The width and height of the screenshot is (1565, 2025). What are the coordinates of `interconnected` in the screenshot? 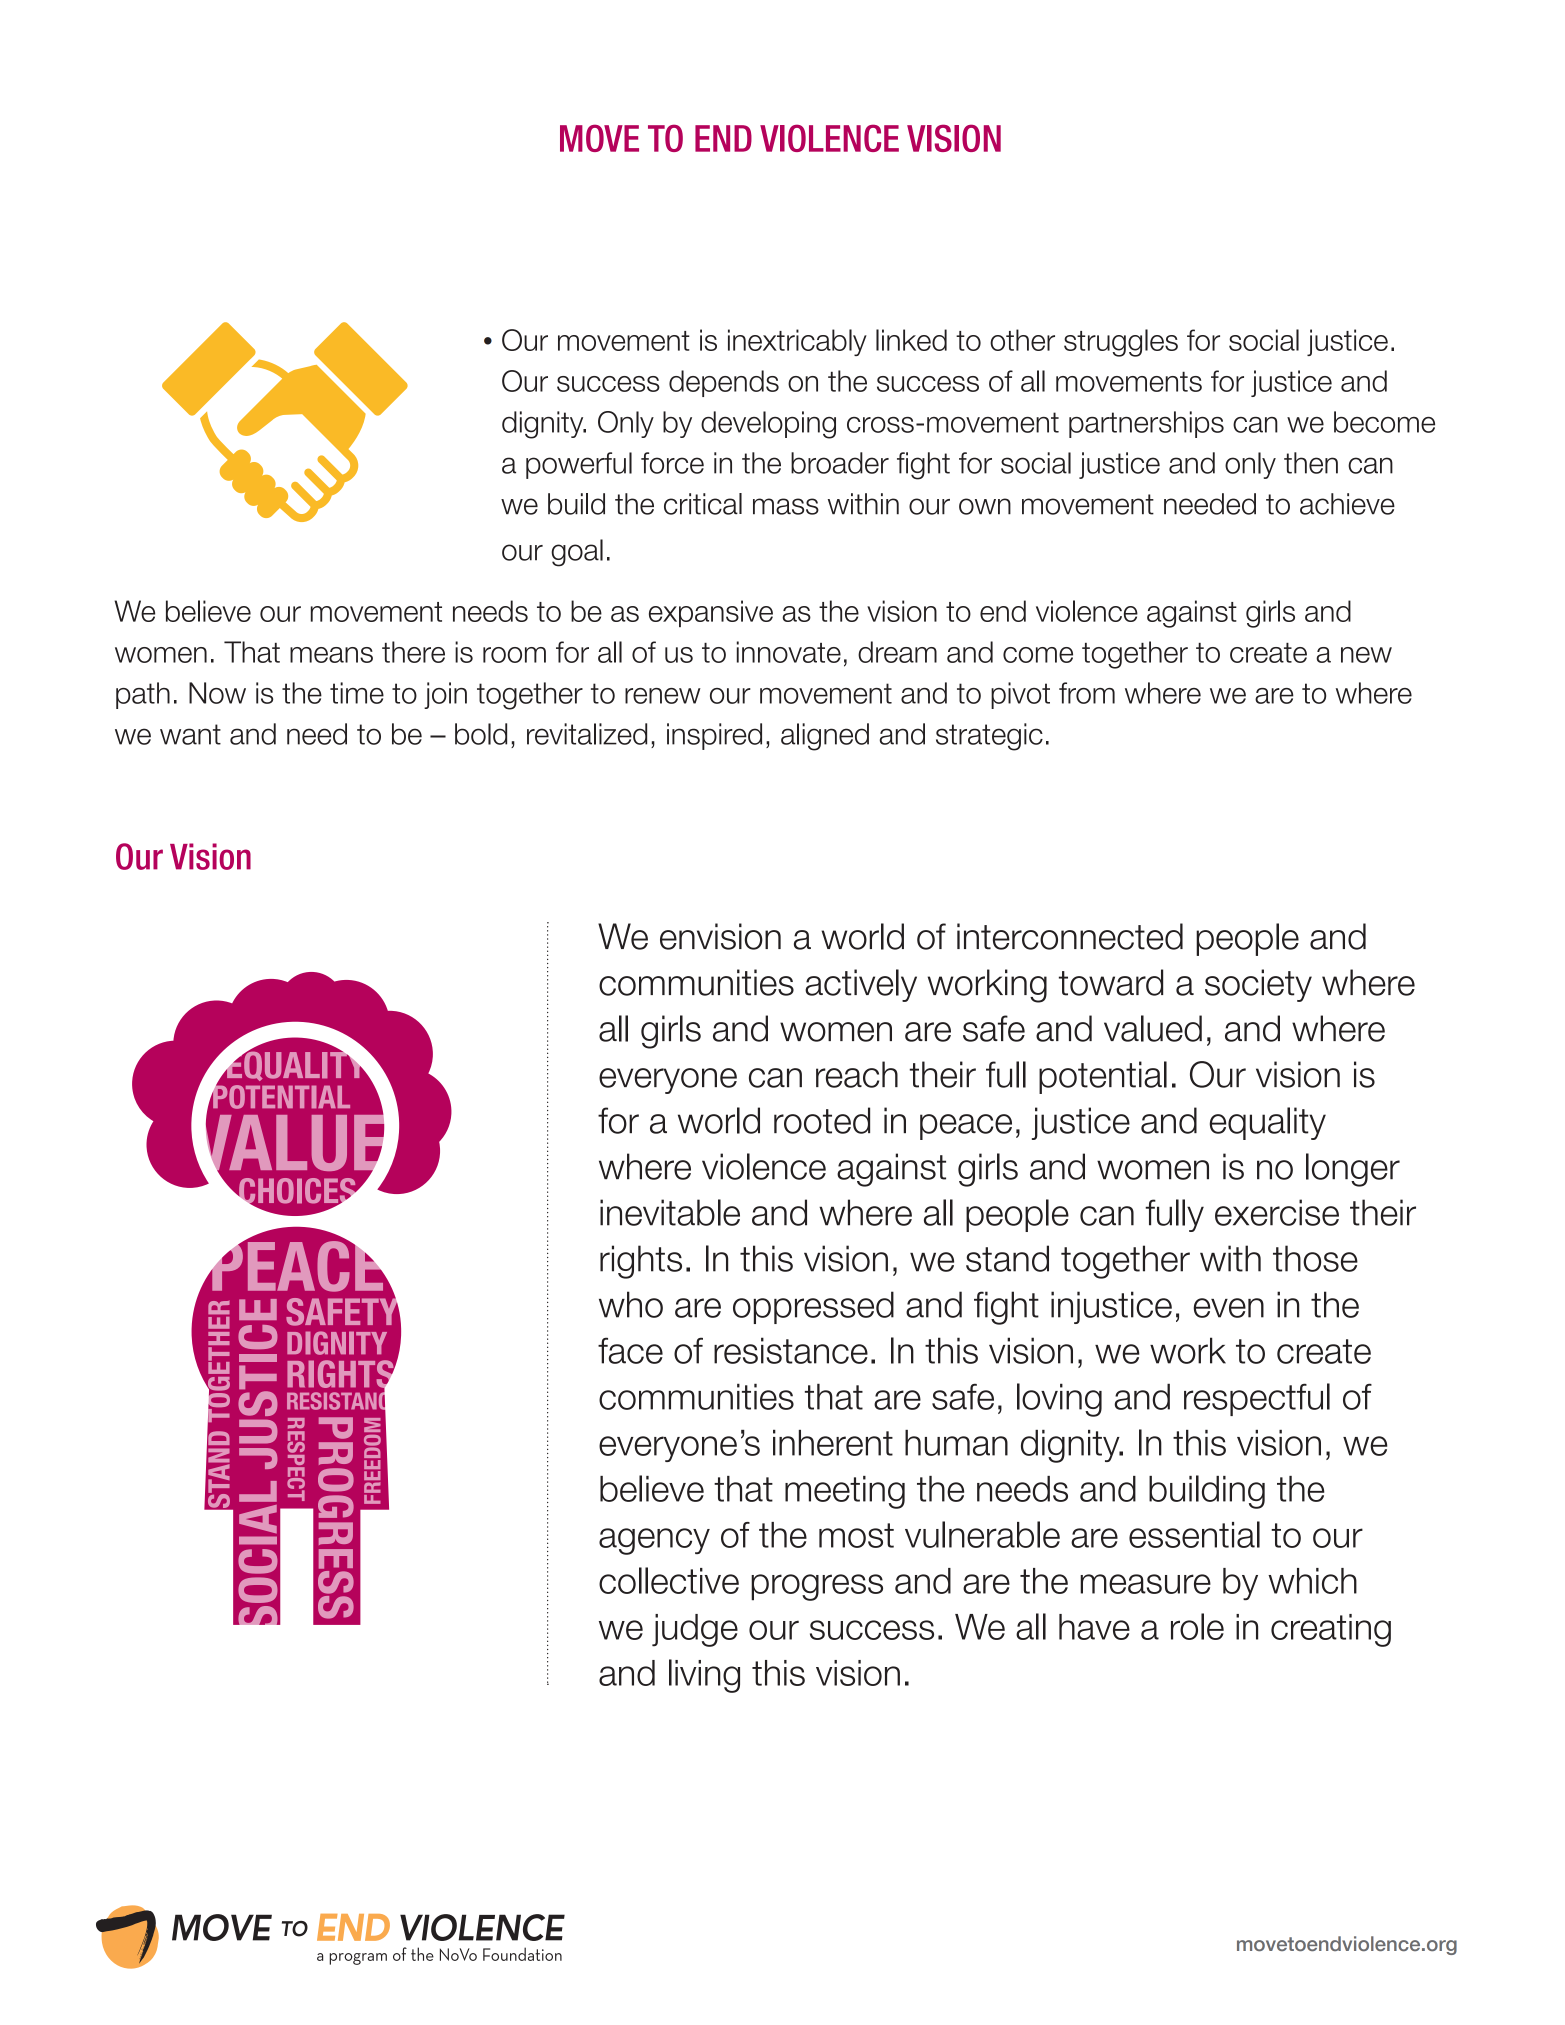 It's located at (1070, 936).
